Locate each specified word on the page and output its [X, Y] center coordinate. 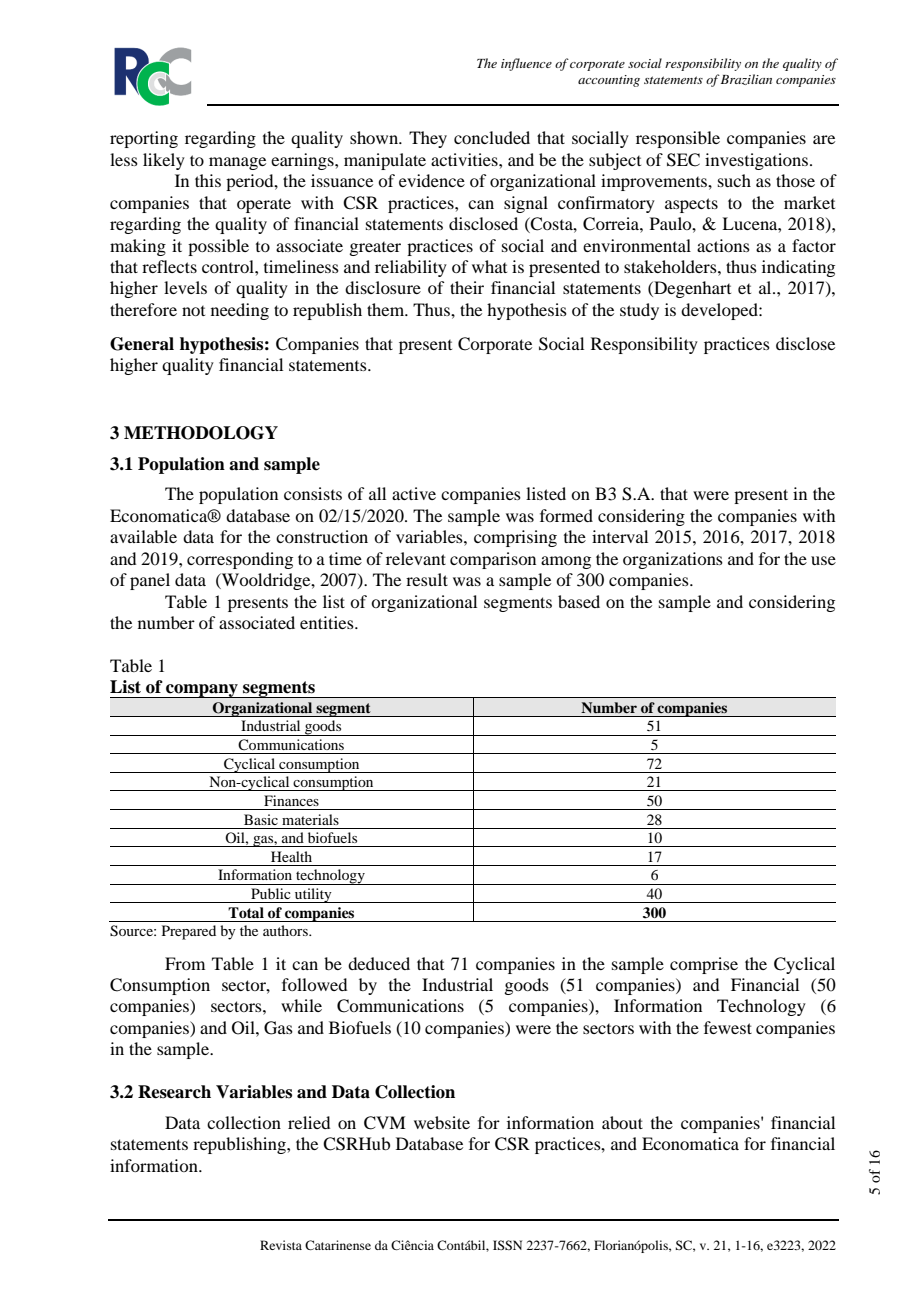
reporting [144, 139]
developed [720, 311]
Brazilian [746, 79]
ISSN [507, 1245]
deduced [379, 963]
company [202, 691]
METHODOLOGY [201, 433]
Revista [281, 1245]
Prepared [189, 932]
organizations [673, 560]
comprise [704, 965]
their [467, 287]
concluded [492, 137]
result [427, 579]
